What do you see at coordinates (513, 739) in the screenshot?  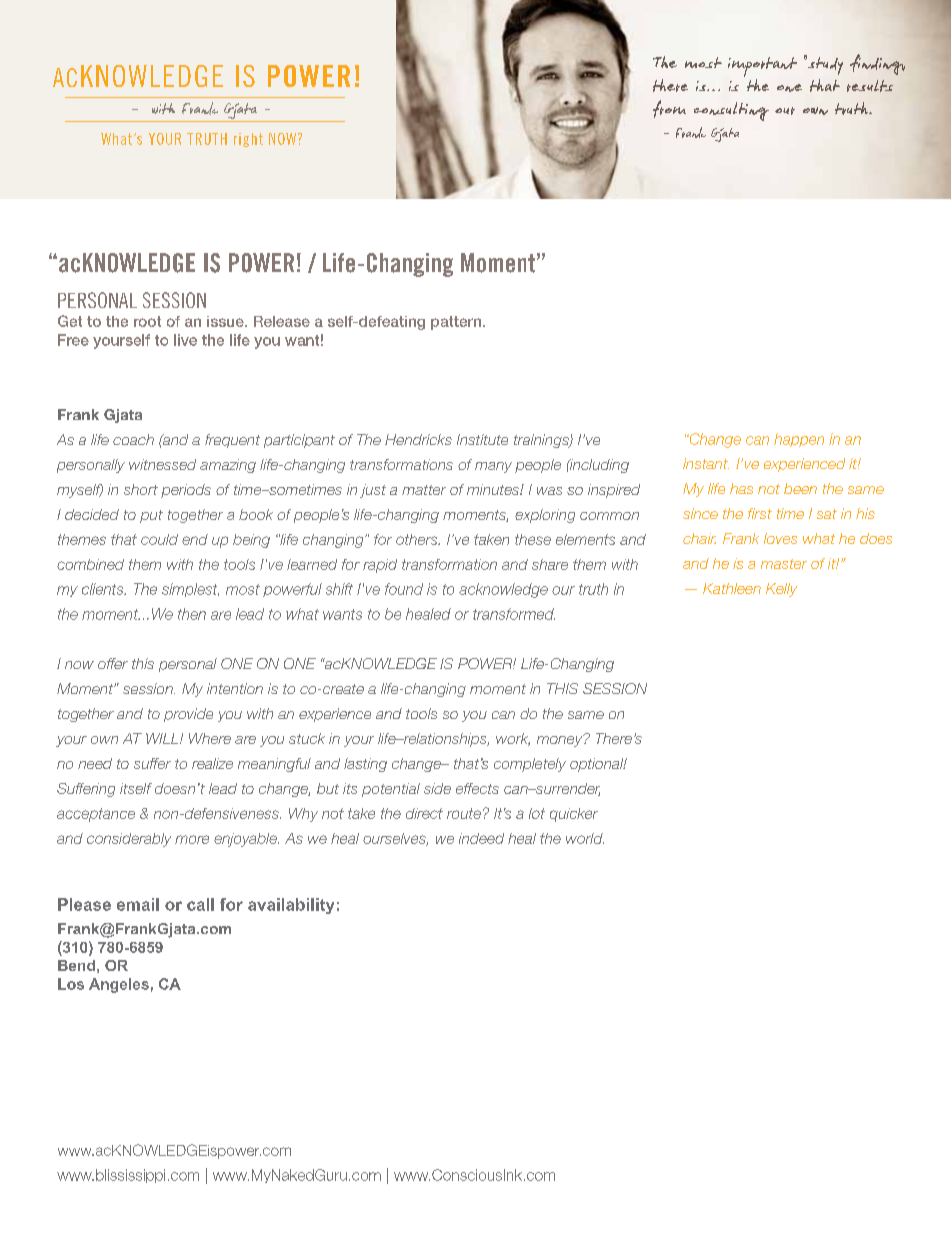 I see `work` at bounding box center [513, 739].
